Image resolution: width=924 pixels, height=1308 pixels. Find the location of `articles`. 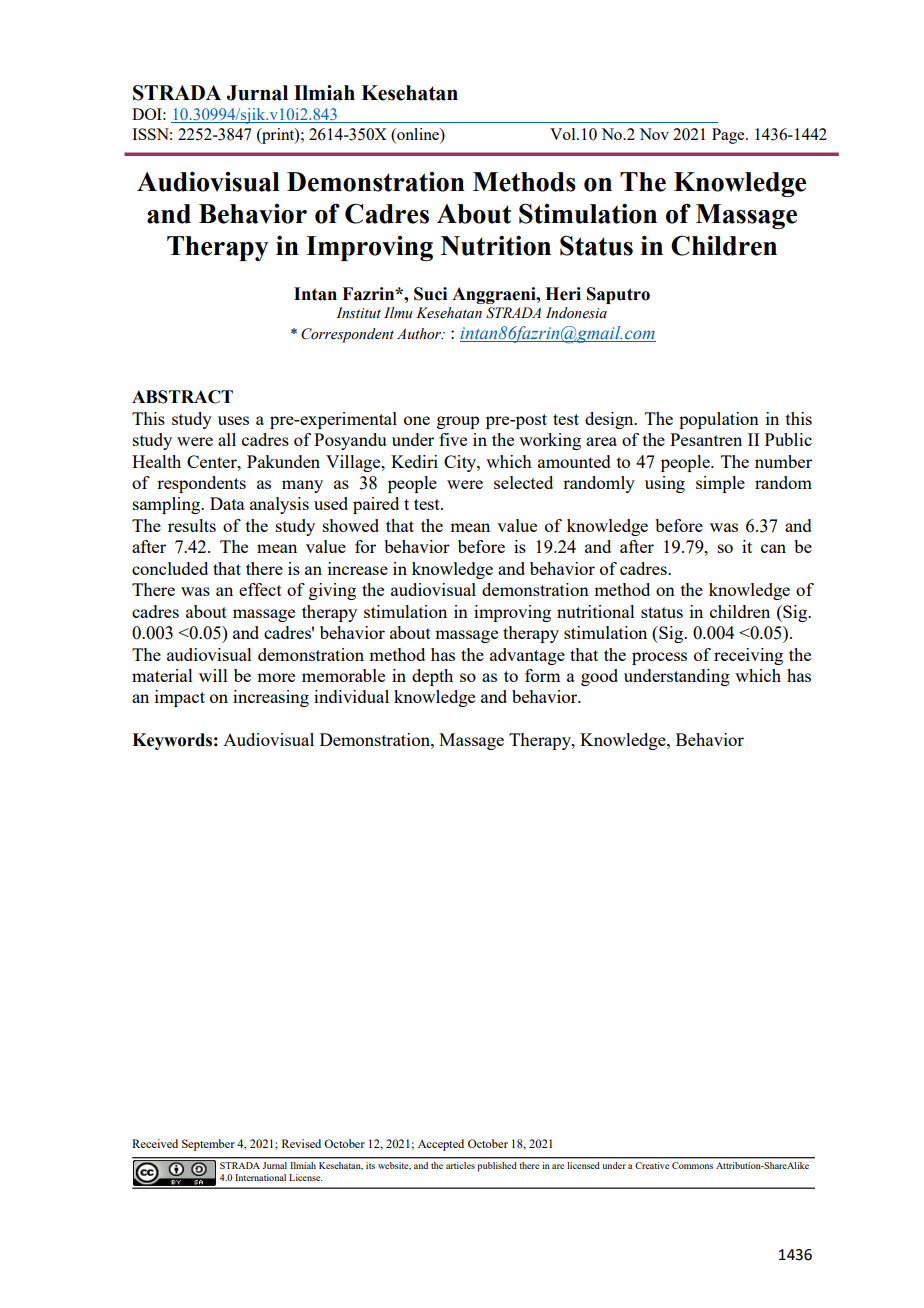

articles is located at coordinates (460, 1165).
